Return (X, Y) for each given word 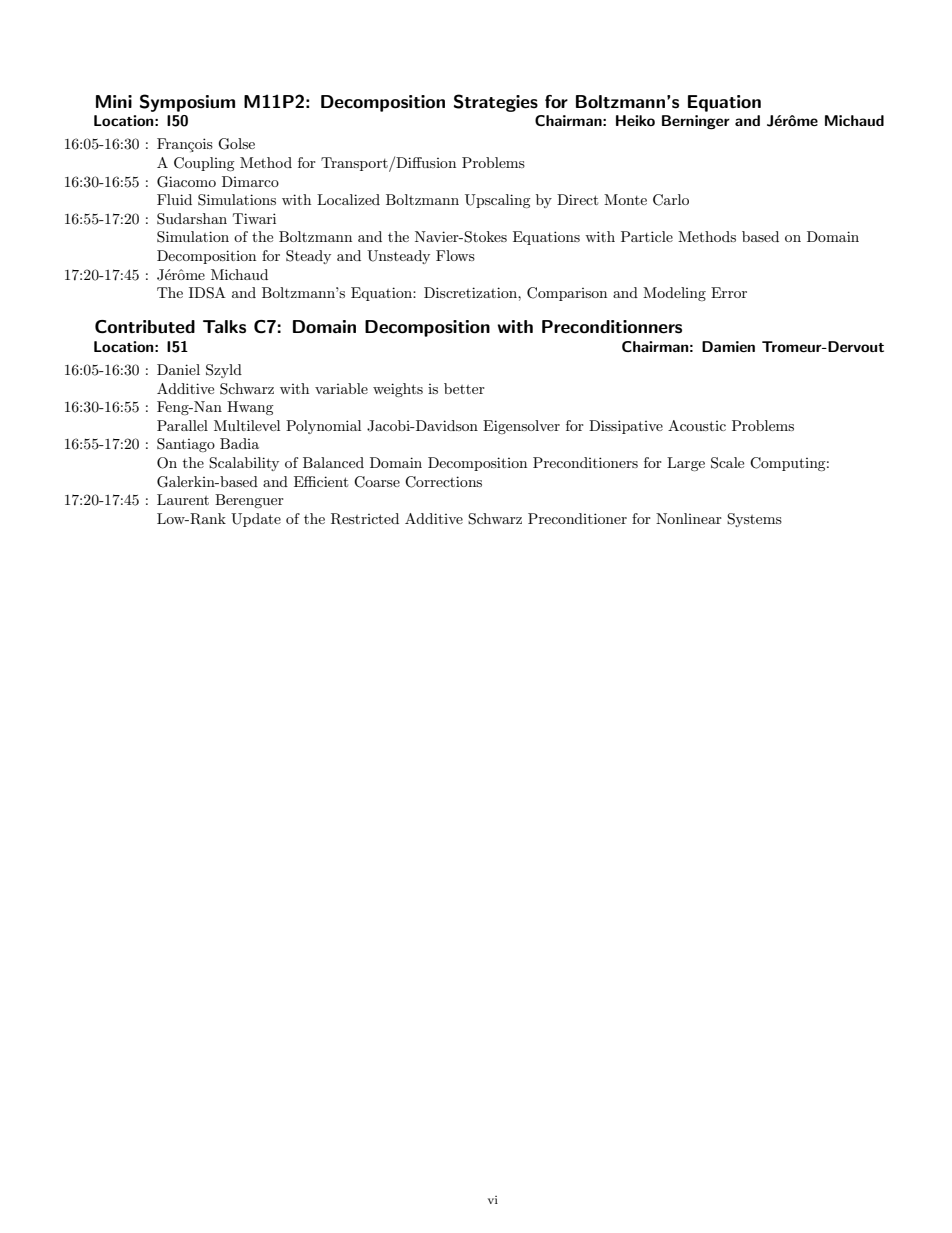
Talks (224, 327)
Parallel (182, 425)
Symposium (187, 103)
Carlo (671, 200)
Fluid (174, 199)
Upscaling (498, 201)
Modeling (674, 294)
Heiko (635, 120)
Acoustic (697, 425)
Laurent (183, 499)
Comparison (567, 294)
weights (398, 390)
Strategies (496, 103)
